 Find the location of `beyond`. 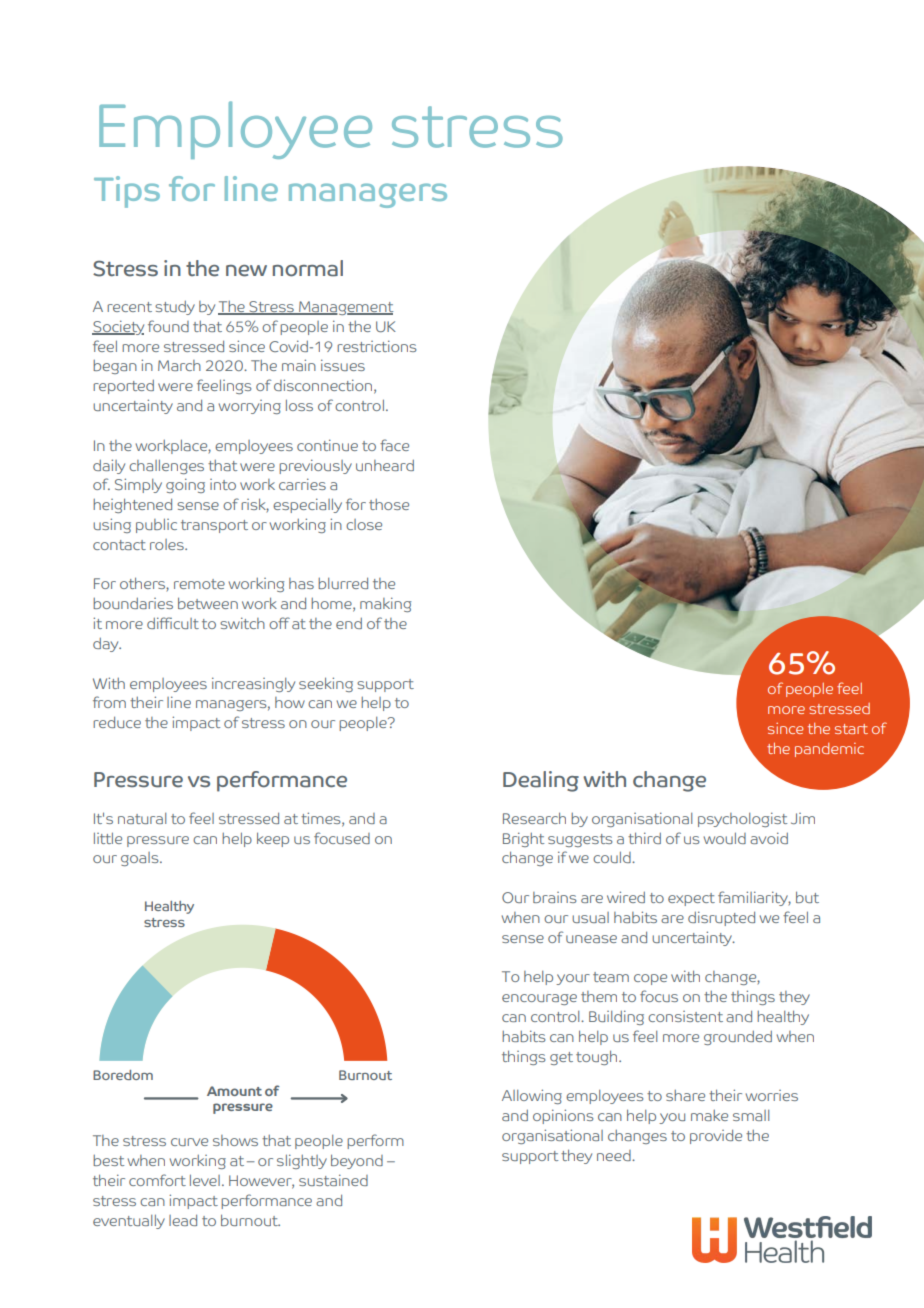

beyond is located at coordinates (357, 1161).
